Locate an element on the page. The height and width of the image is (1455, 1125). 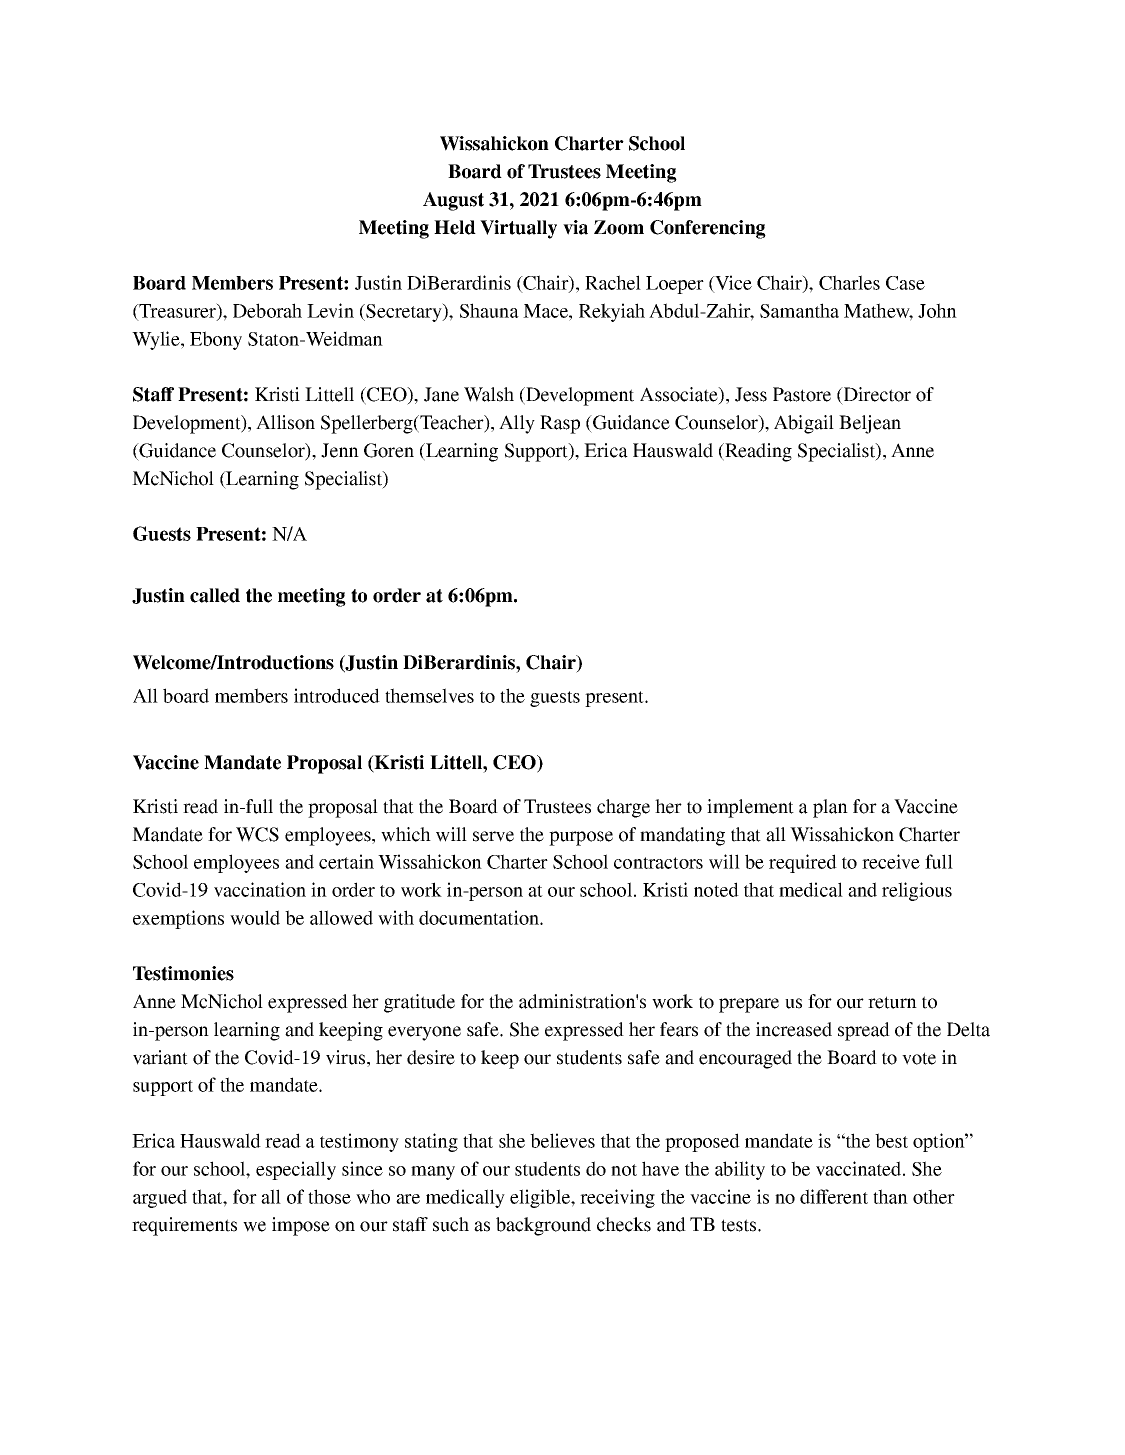
than is located at coordinates (890, 1196).
